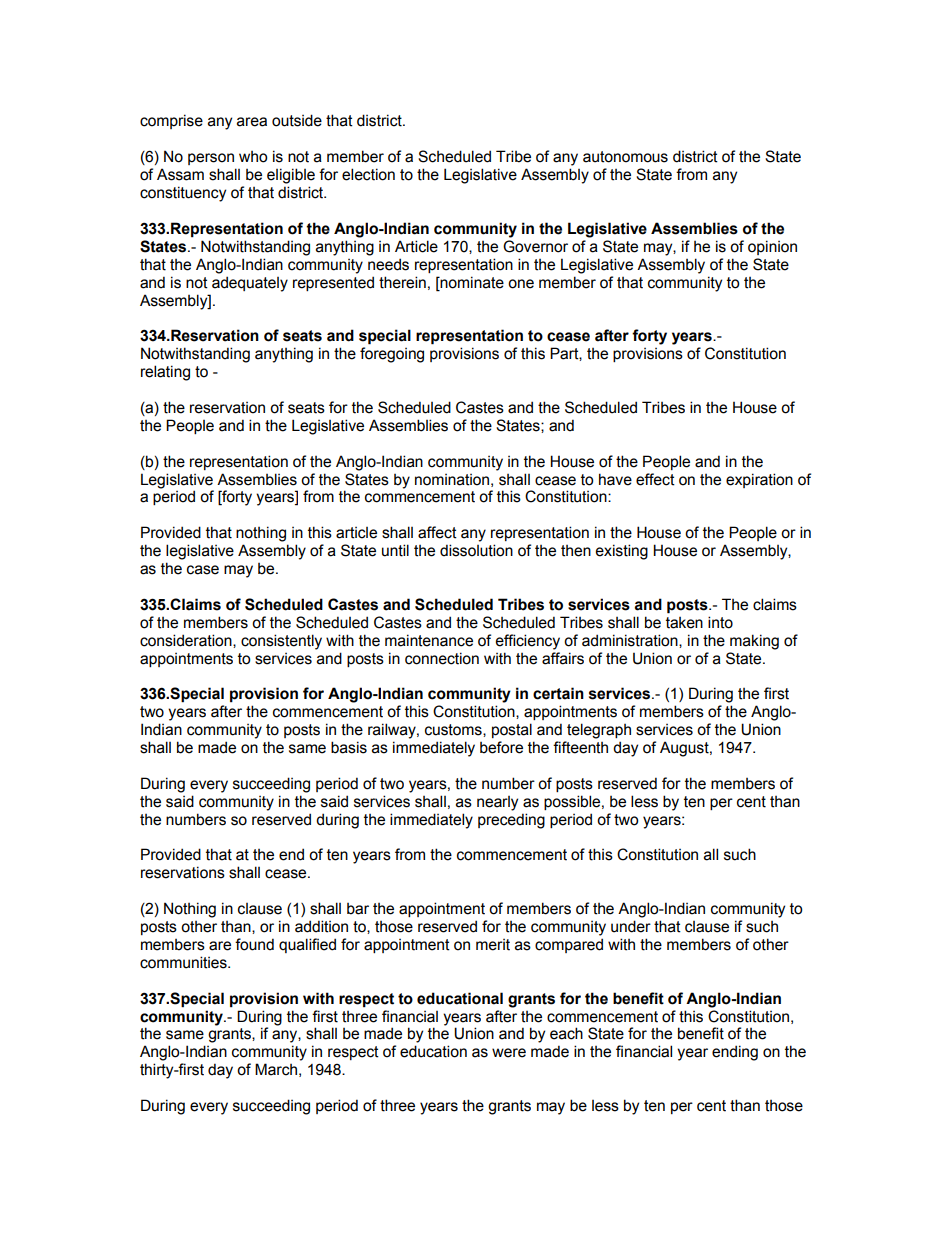  What do you see at coordinates (165, 373) in the image?
I see `relating` at bounding box center [165, 373].
